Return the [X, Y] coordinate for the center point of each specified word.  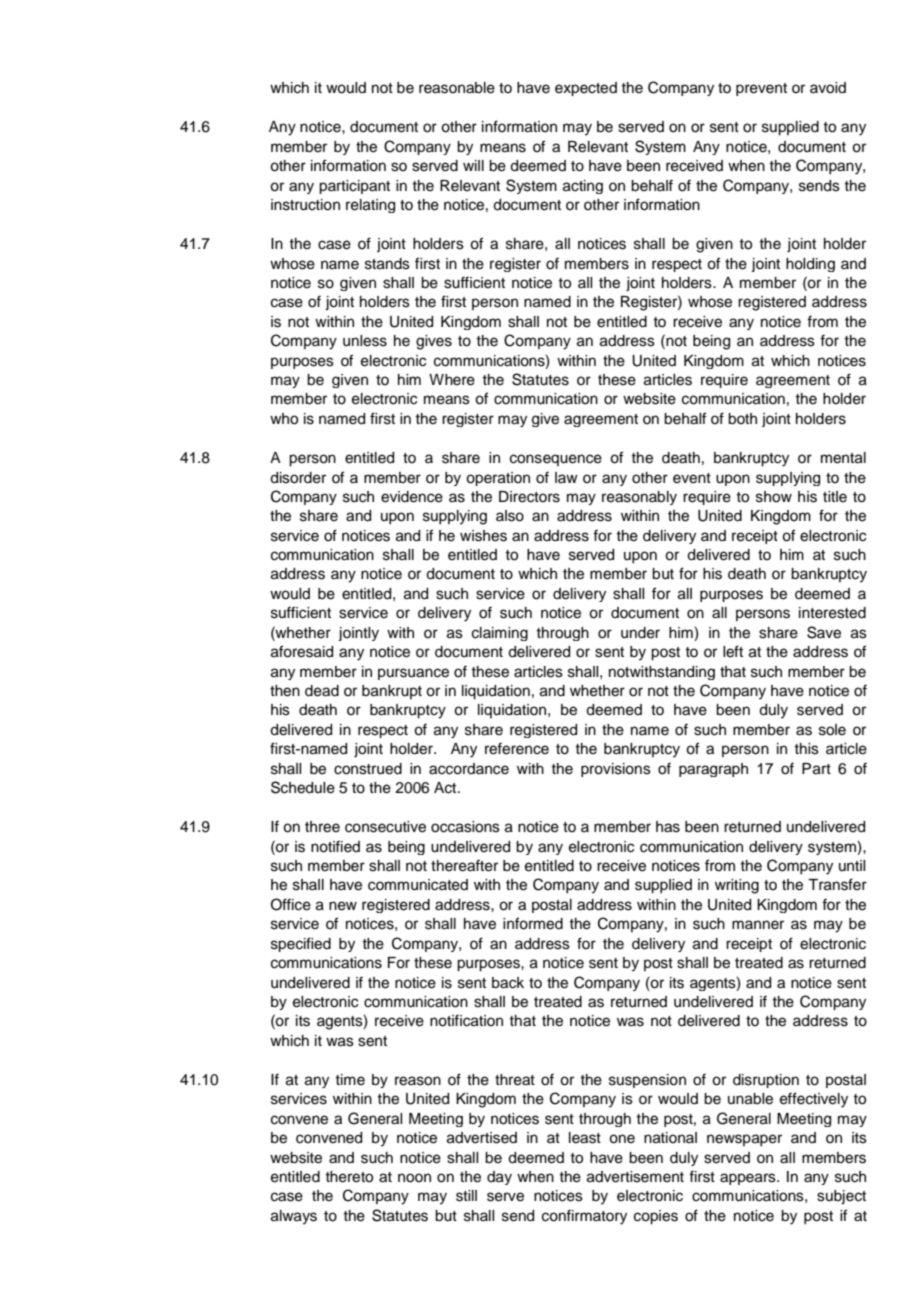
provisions [616, 770]
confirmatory [584, 1217]
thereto [349, 1177]
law [566, 477]
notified [335, 846]
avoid [828, 88]
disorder [298, 478]
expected [586, 89]
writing [737, 886]
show [774, 497]
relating [370, 206]
